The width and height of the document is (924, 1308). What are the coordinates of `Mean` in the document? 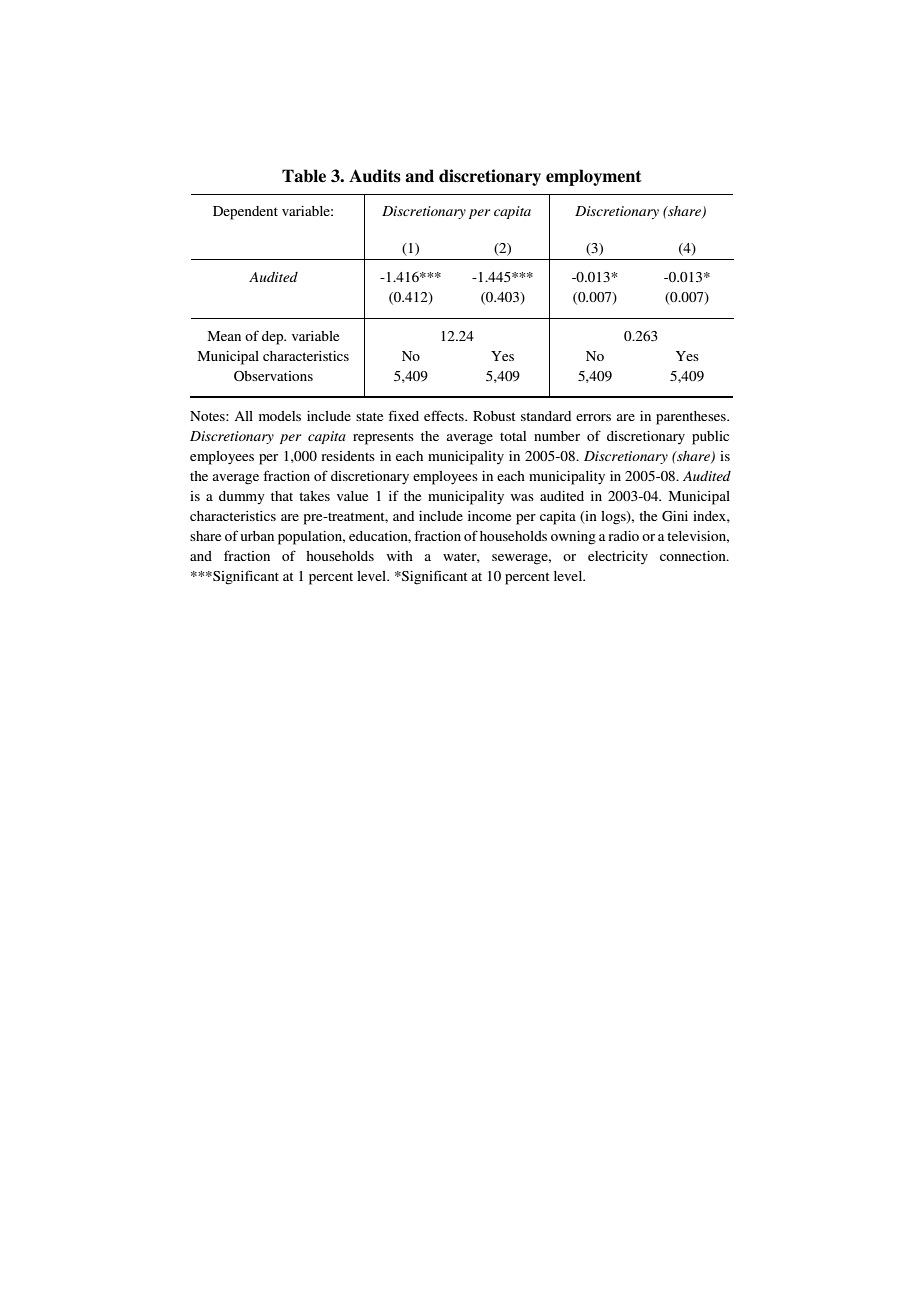 It's located at (224, 336).
